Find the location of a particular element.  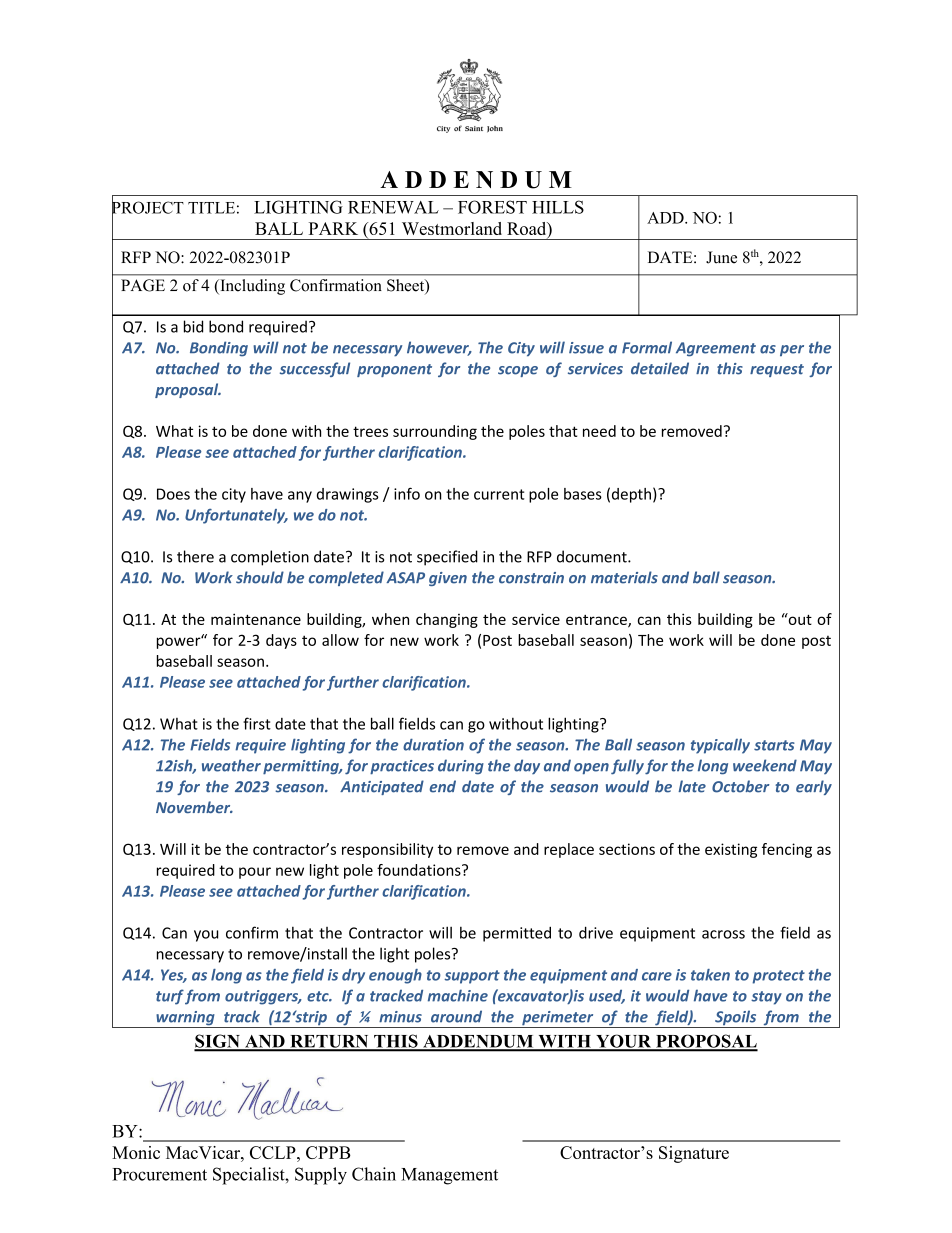

FOREST is located at coordinates (492, 207).
